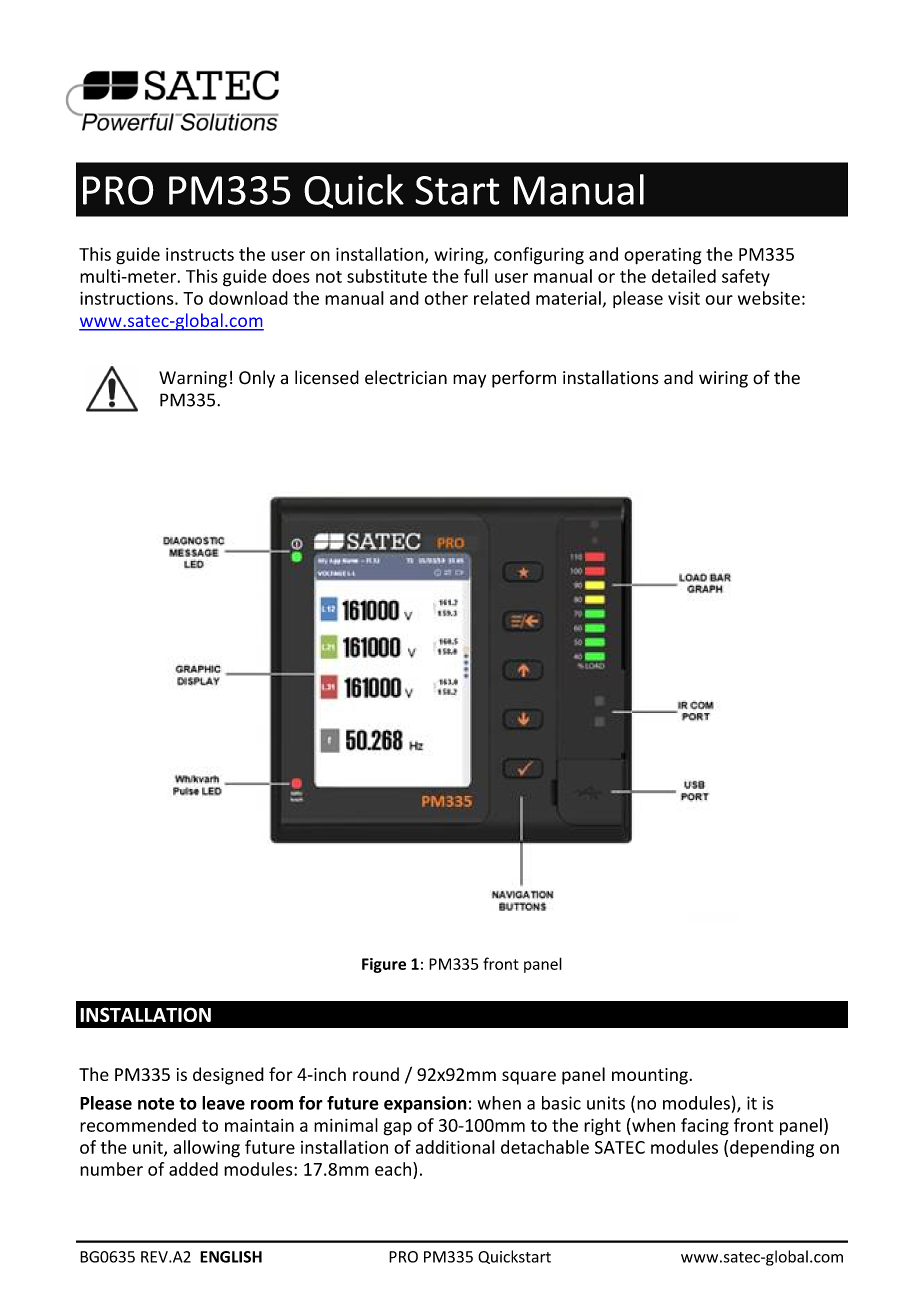 The height and width of the screenshot is (1313, 924). What do you see at coordinates (705, 1127) in the screenshot?
I see `facing` at bounding box center [705, 1127].
